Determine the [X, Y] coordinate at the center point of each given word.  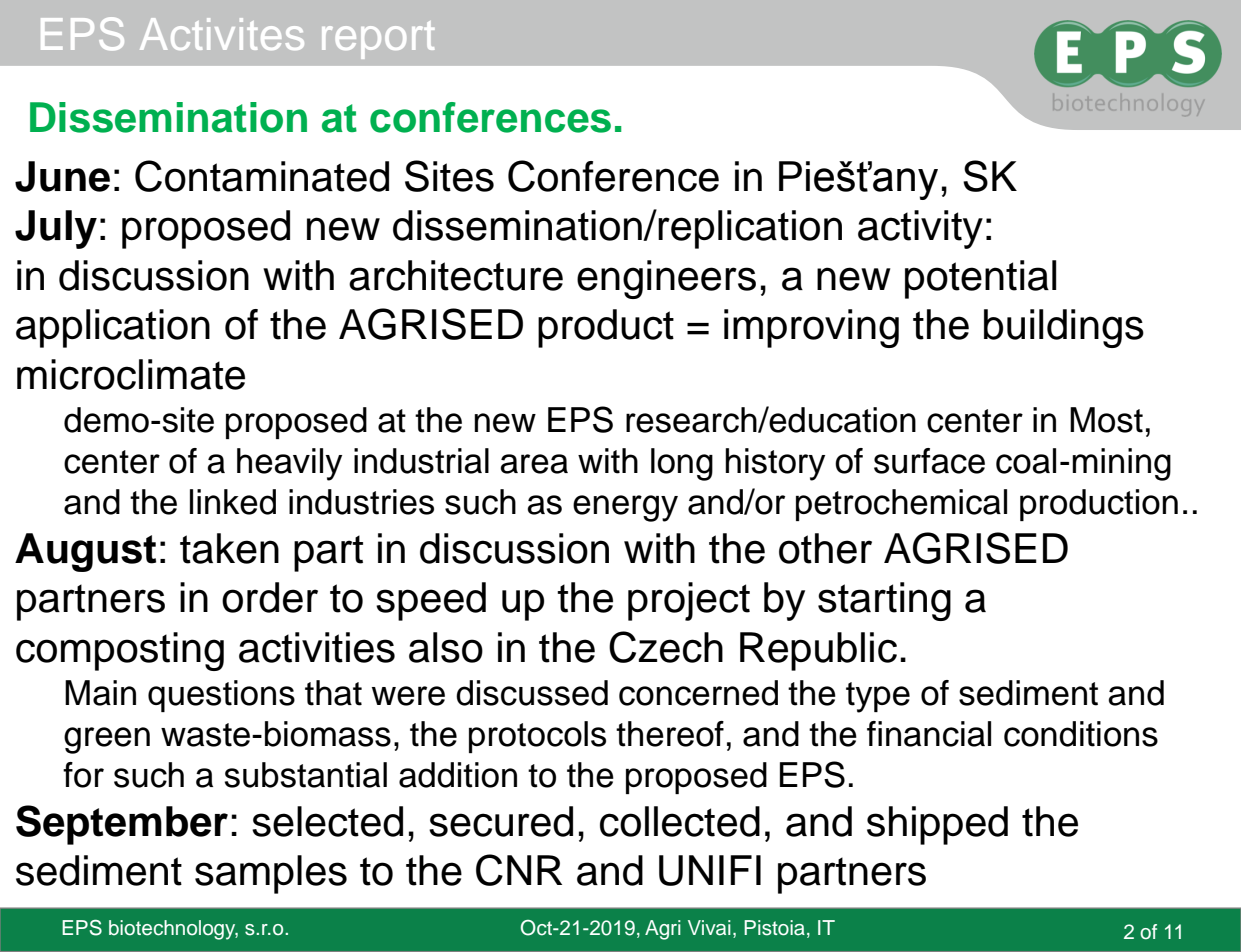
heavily [289, 464]
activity [920, 229]
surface [929, 461]
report [378, 40]
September [122, 825]
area [534, 464]
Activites [222, 34]
